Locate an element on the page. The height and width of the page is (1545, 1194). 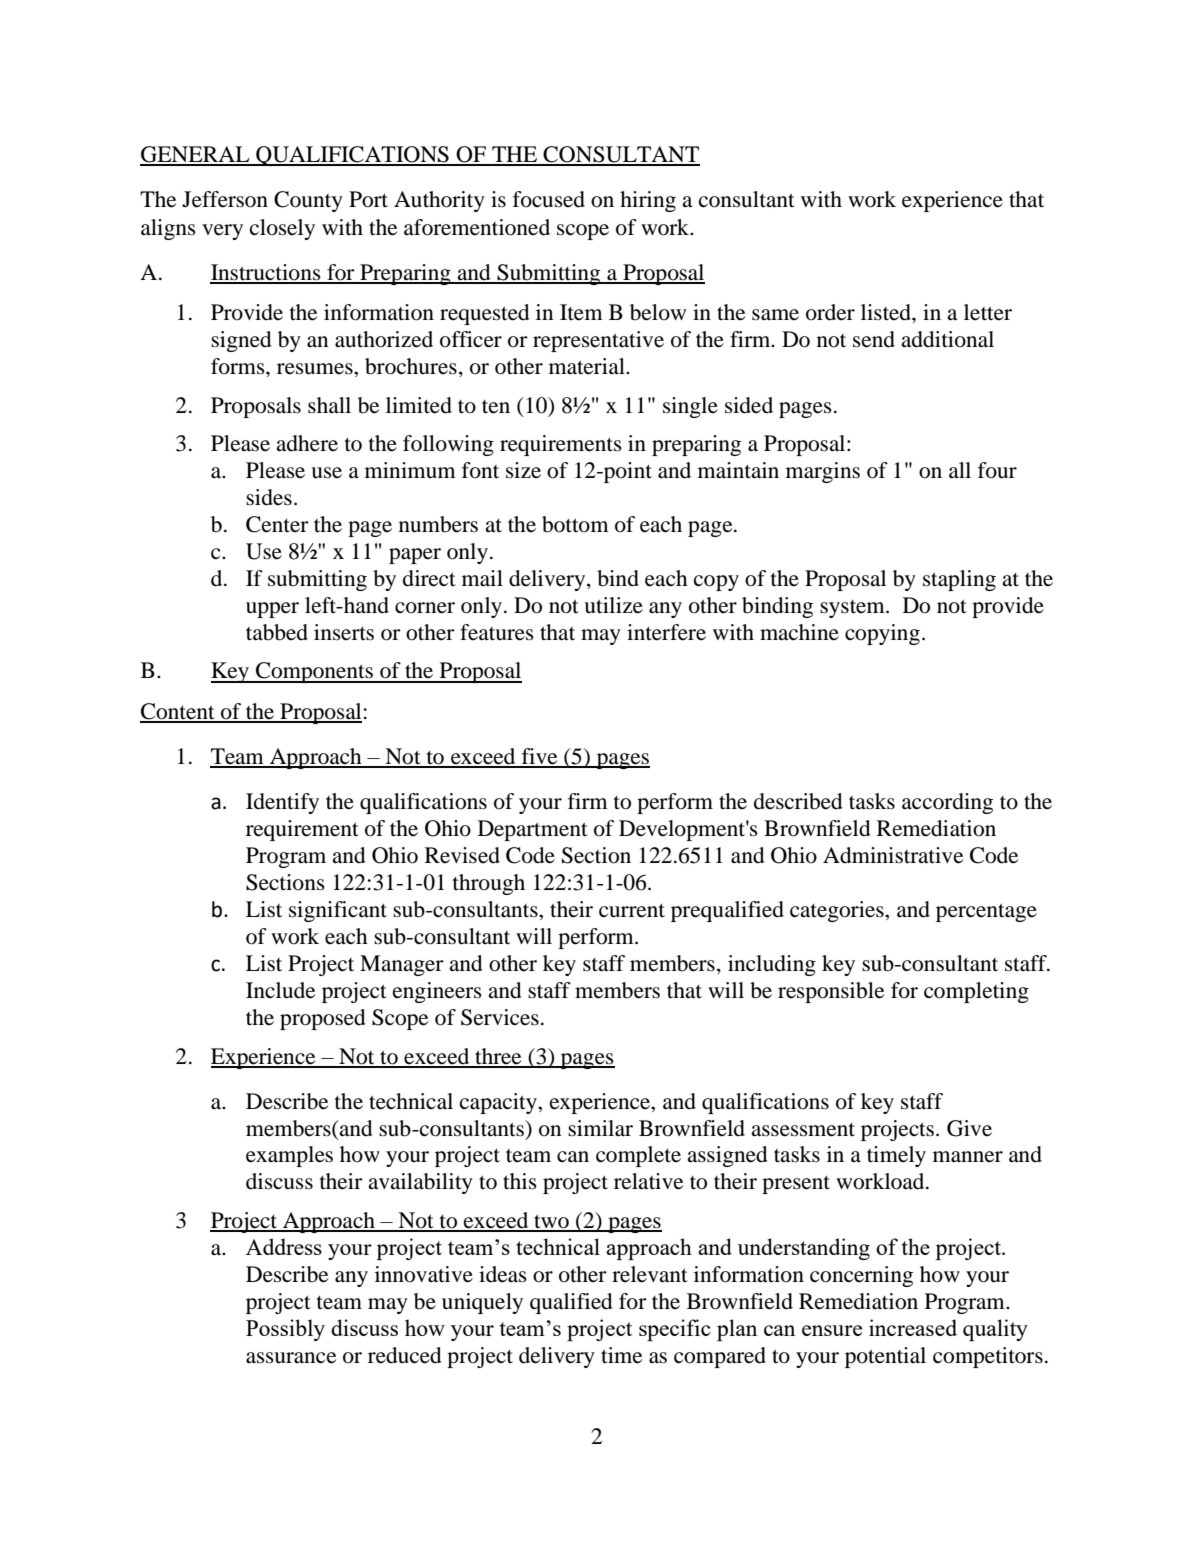
Possibly is located at coordinates (285, 1330).
